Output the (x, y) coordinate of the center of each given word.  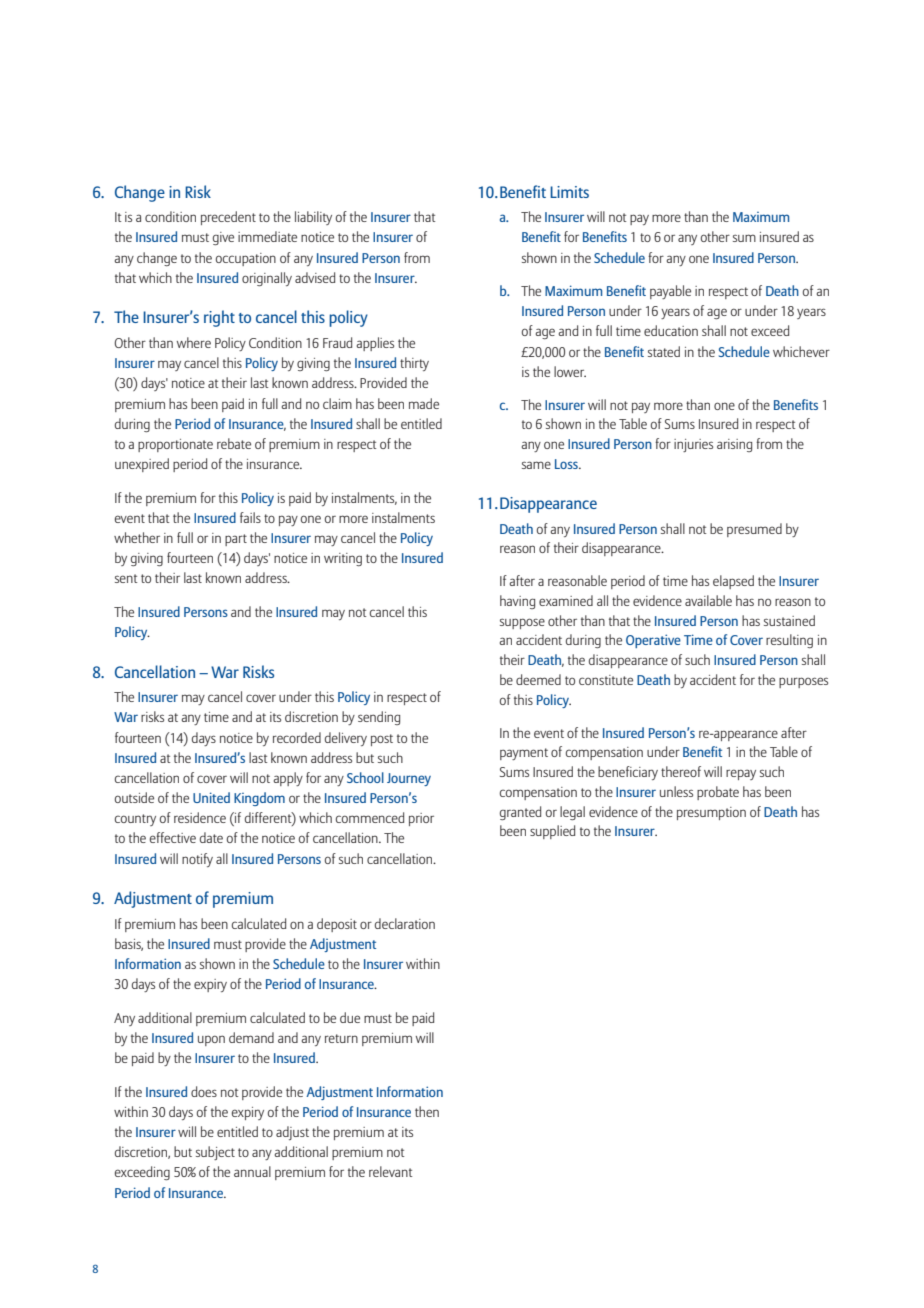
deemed (538, 679)
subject (215, 1153)
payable (670, 292)
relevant (390, 1171)
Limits (569, 192)
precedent (228, 218)
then (427, 1111)
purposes (803, 682)
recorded (297, 737)
